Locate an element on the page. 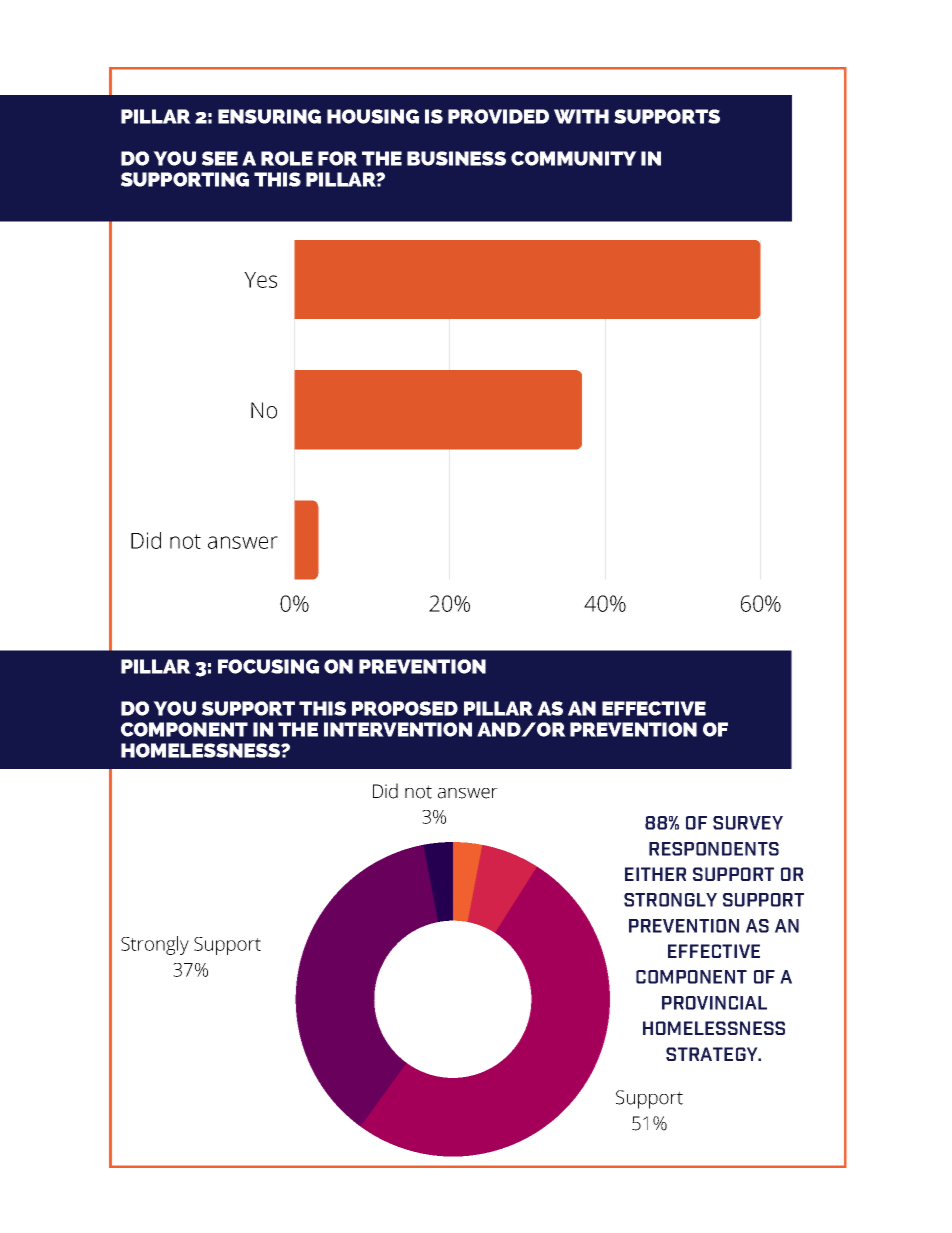 The image size is (952, 1233). EITHER is located at coordinates (655, 874).
